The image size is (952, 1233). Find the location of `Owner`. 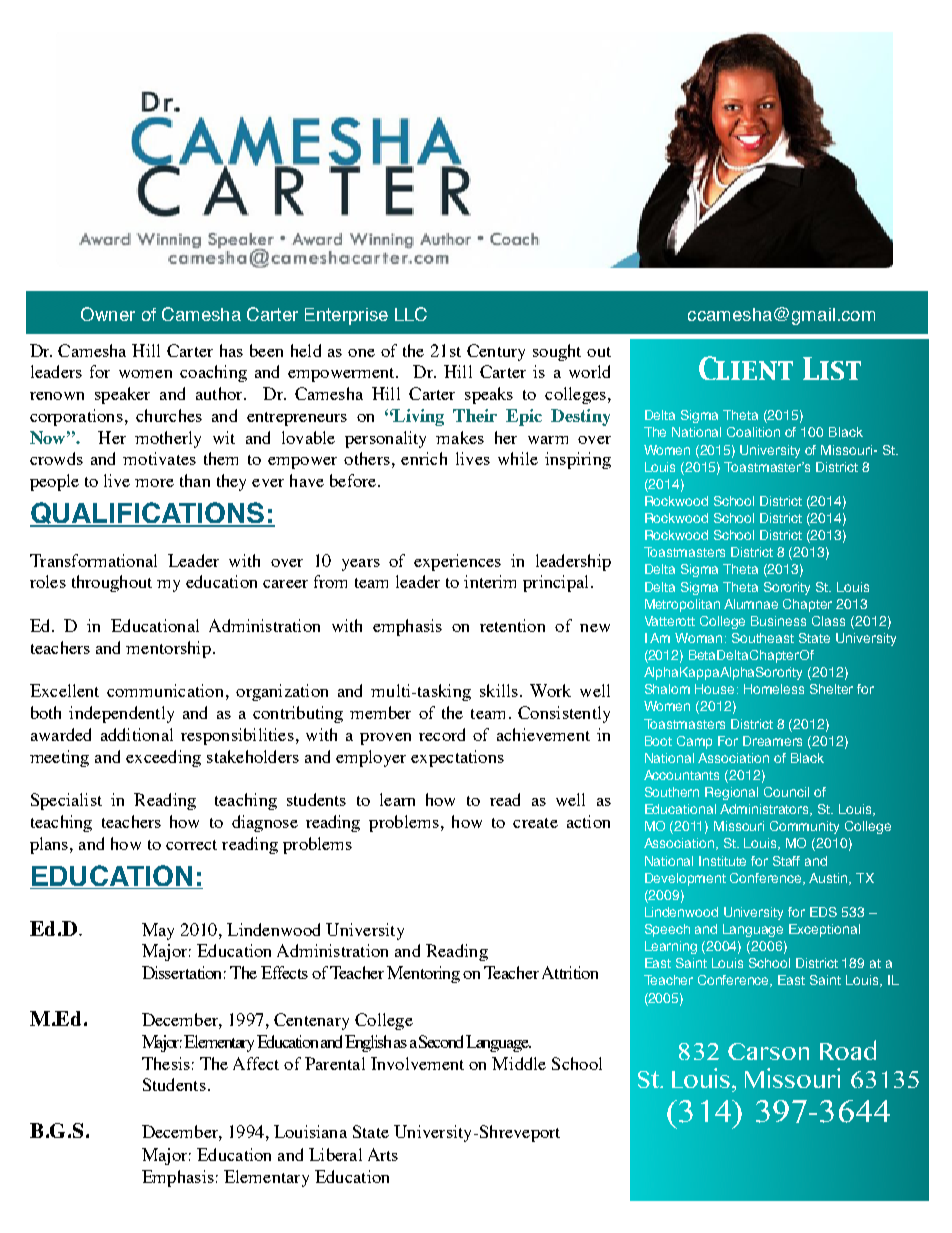

Owner is located at coordinates (108, 314).
